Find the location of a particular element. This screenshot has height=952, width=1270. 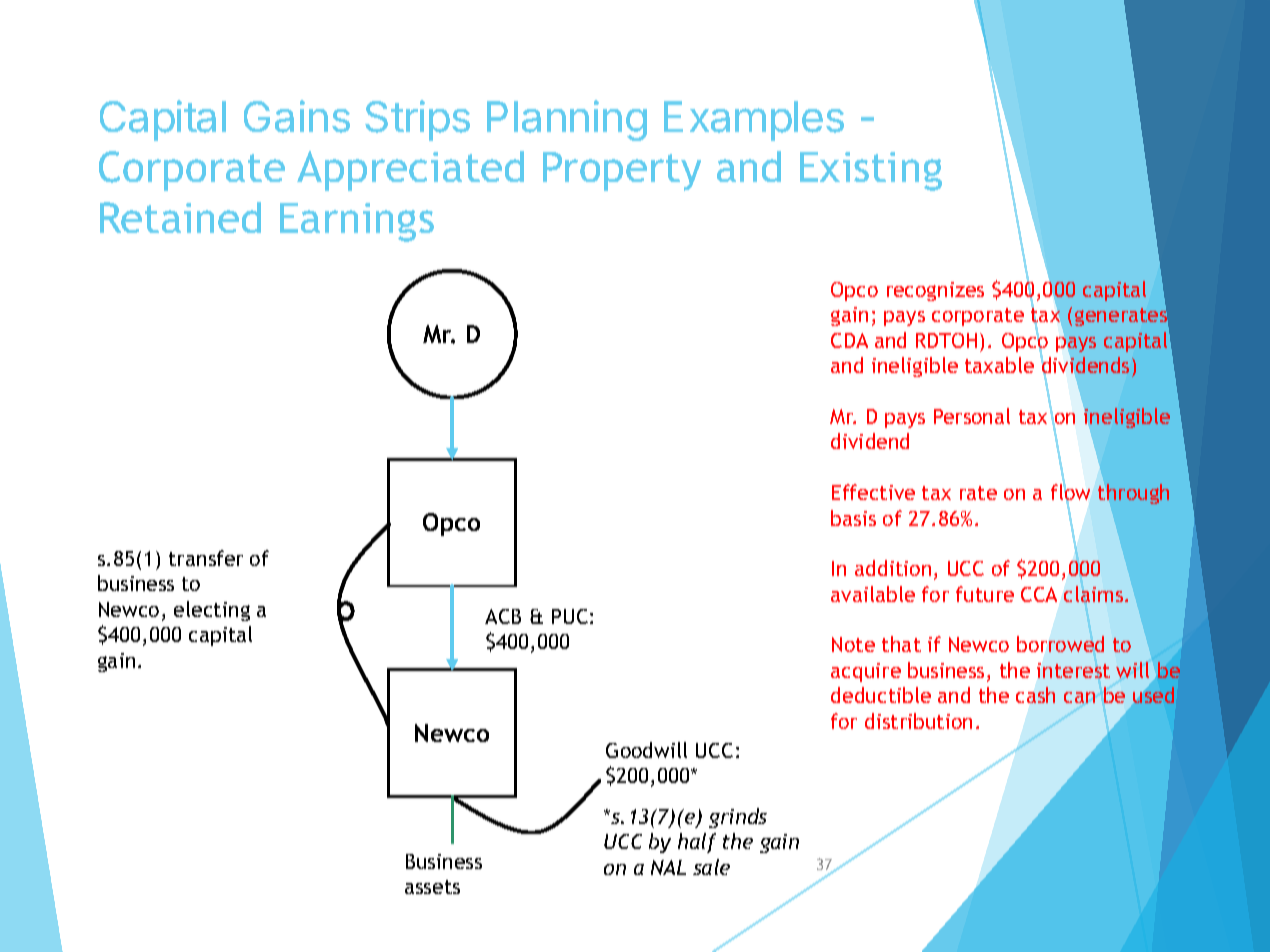

transfer is located at coordinates (206, 558).
